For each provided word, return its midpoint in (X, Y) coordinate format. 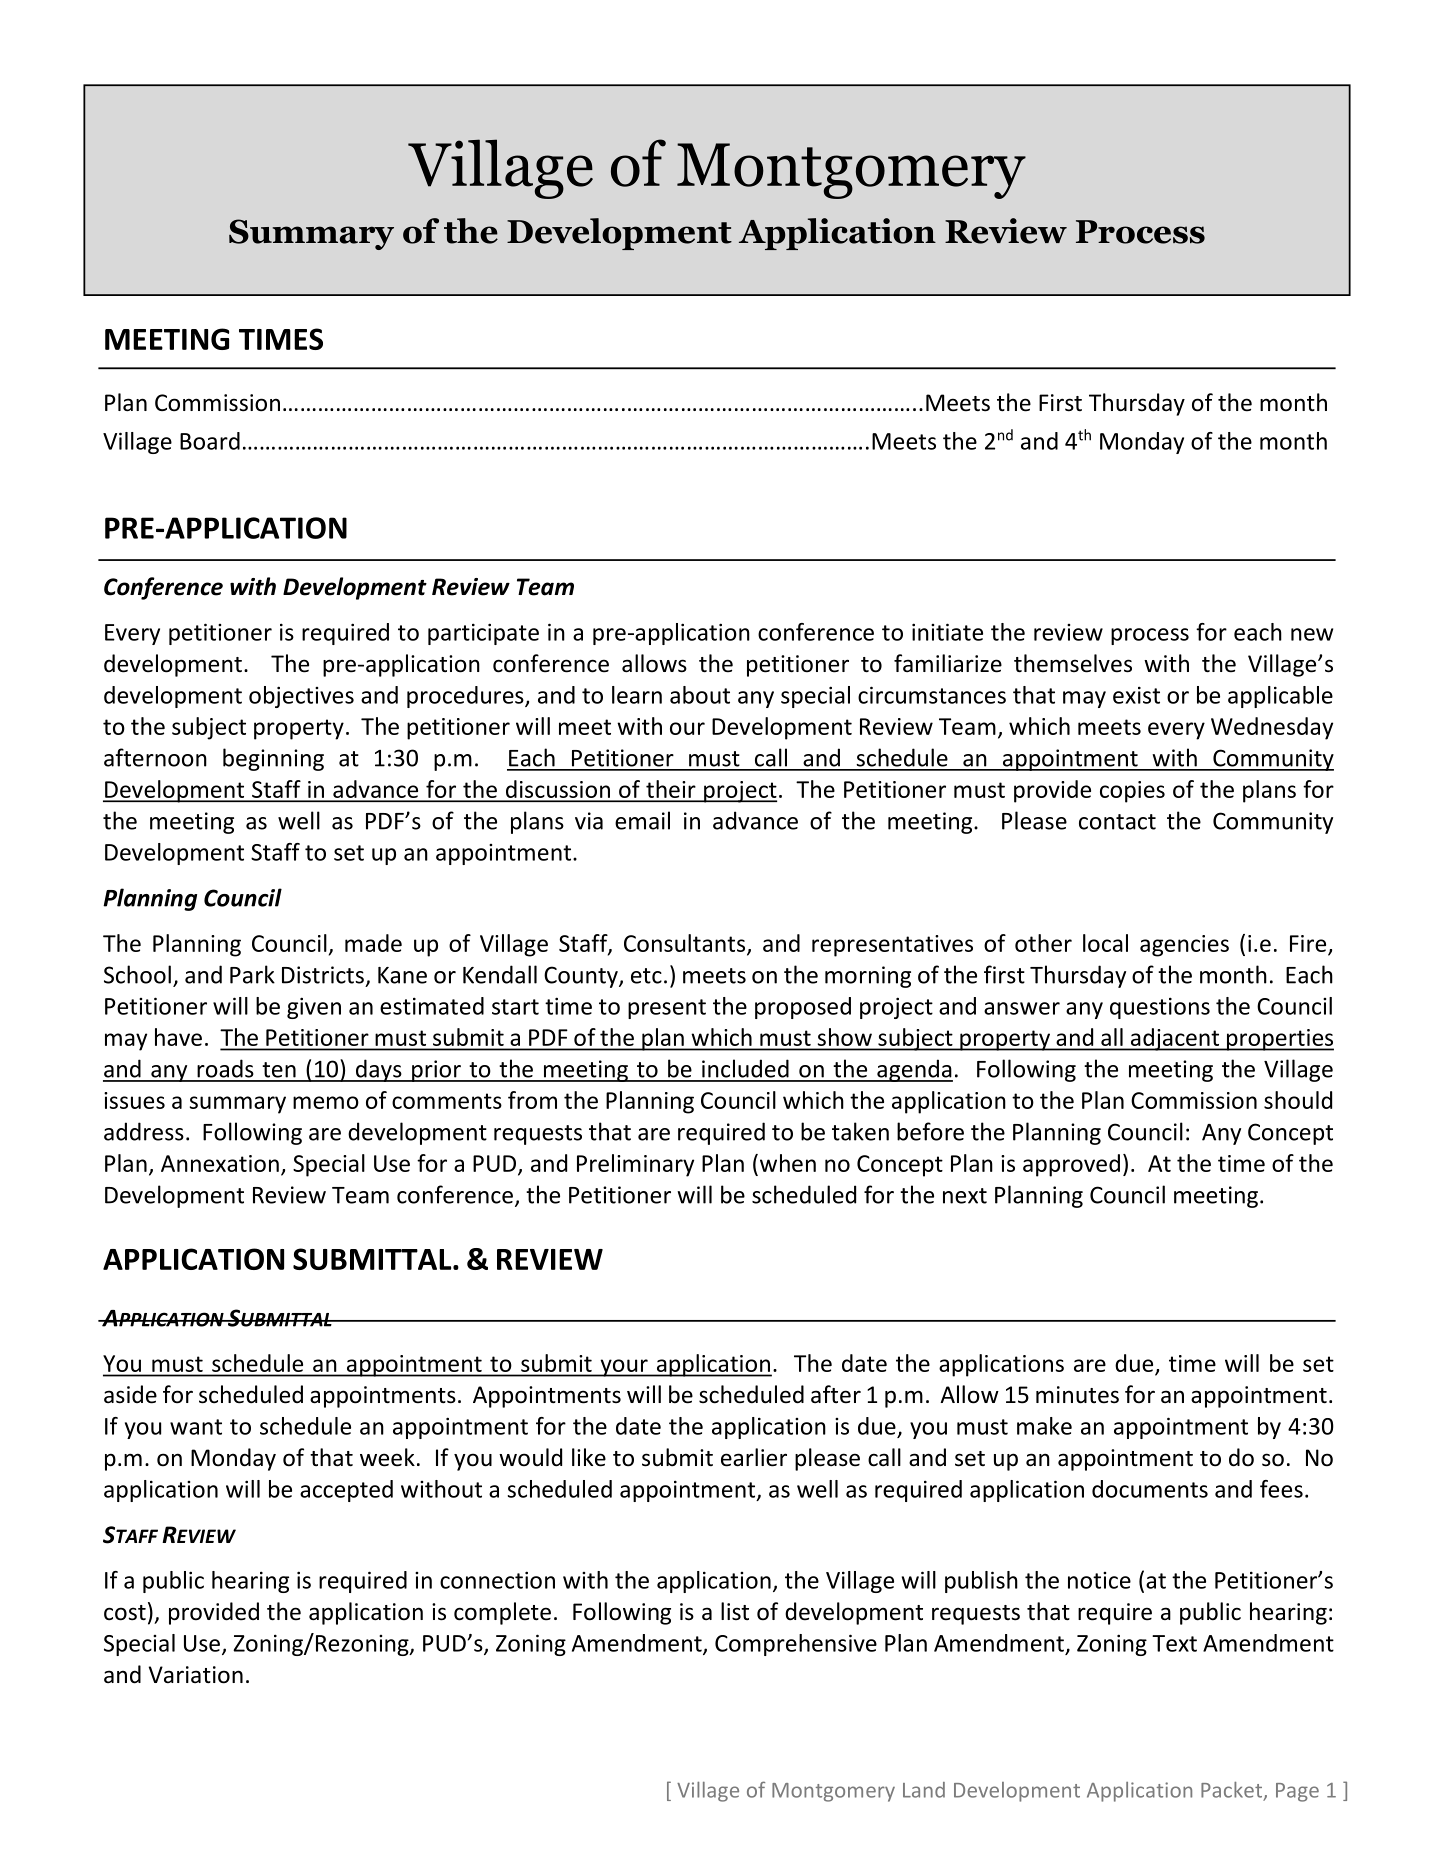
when (788, 1163)
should (1298, 1100)
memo (326, 1102)
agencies (1184, 946)
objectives (301, 697)
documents (1150, 1489)
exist (1136, 695)
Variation (196, 1675)
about (700, 695)
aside (130, 1394)
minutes (1077, 1395)
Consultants (686, 944)
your (624, 1368)
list (735, 1611)
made (373, 943)
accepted (346, 1491)
